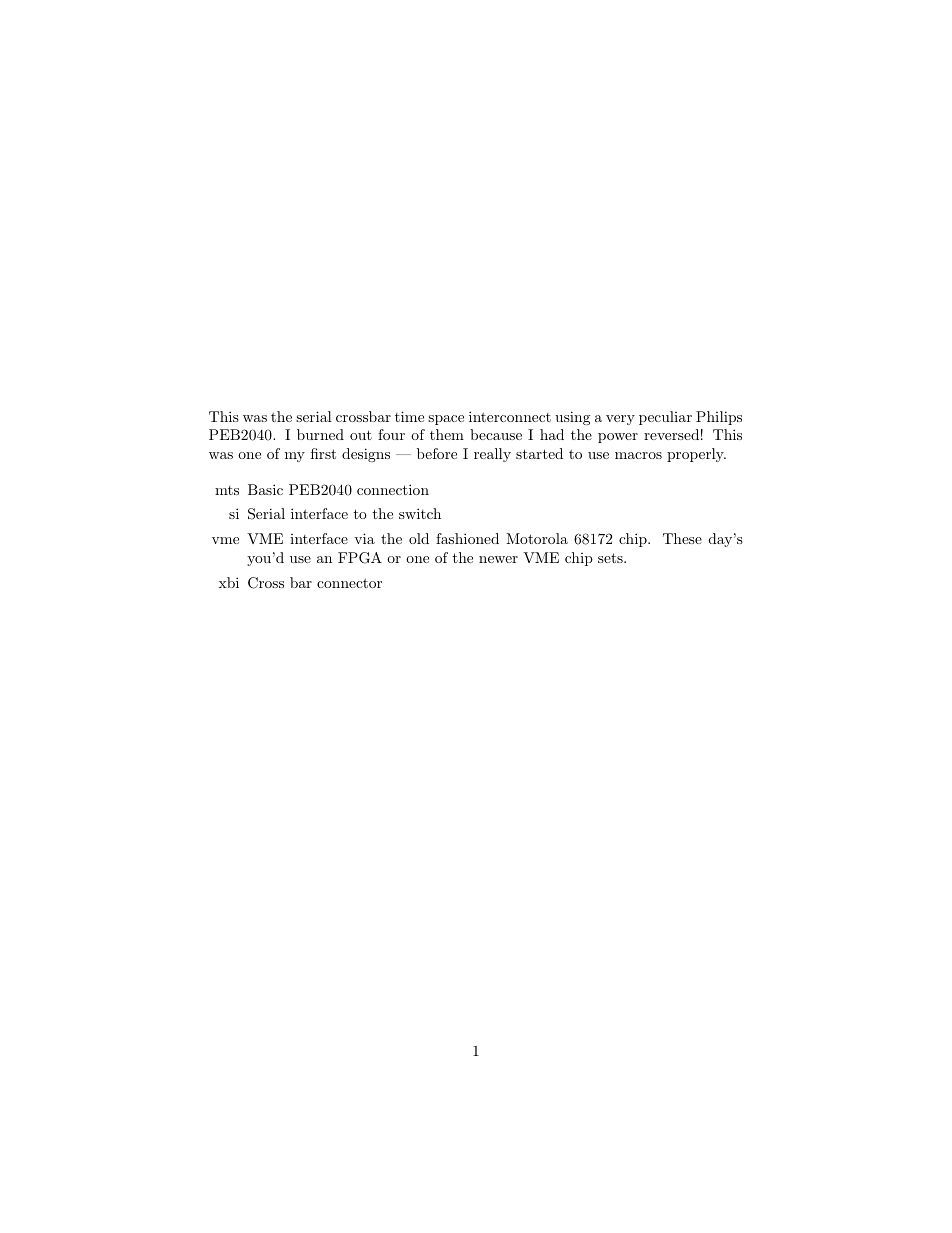 This screenshot has width=952, height=1233. I want to click on switch, so click(420, 513).
